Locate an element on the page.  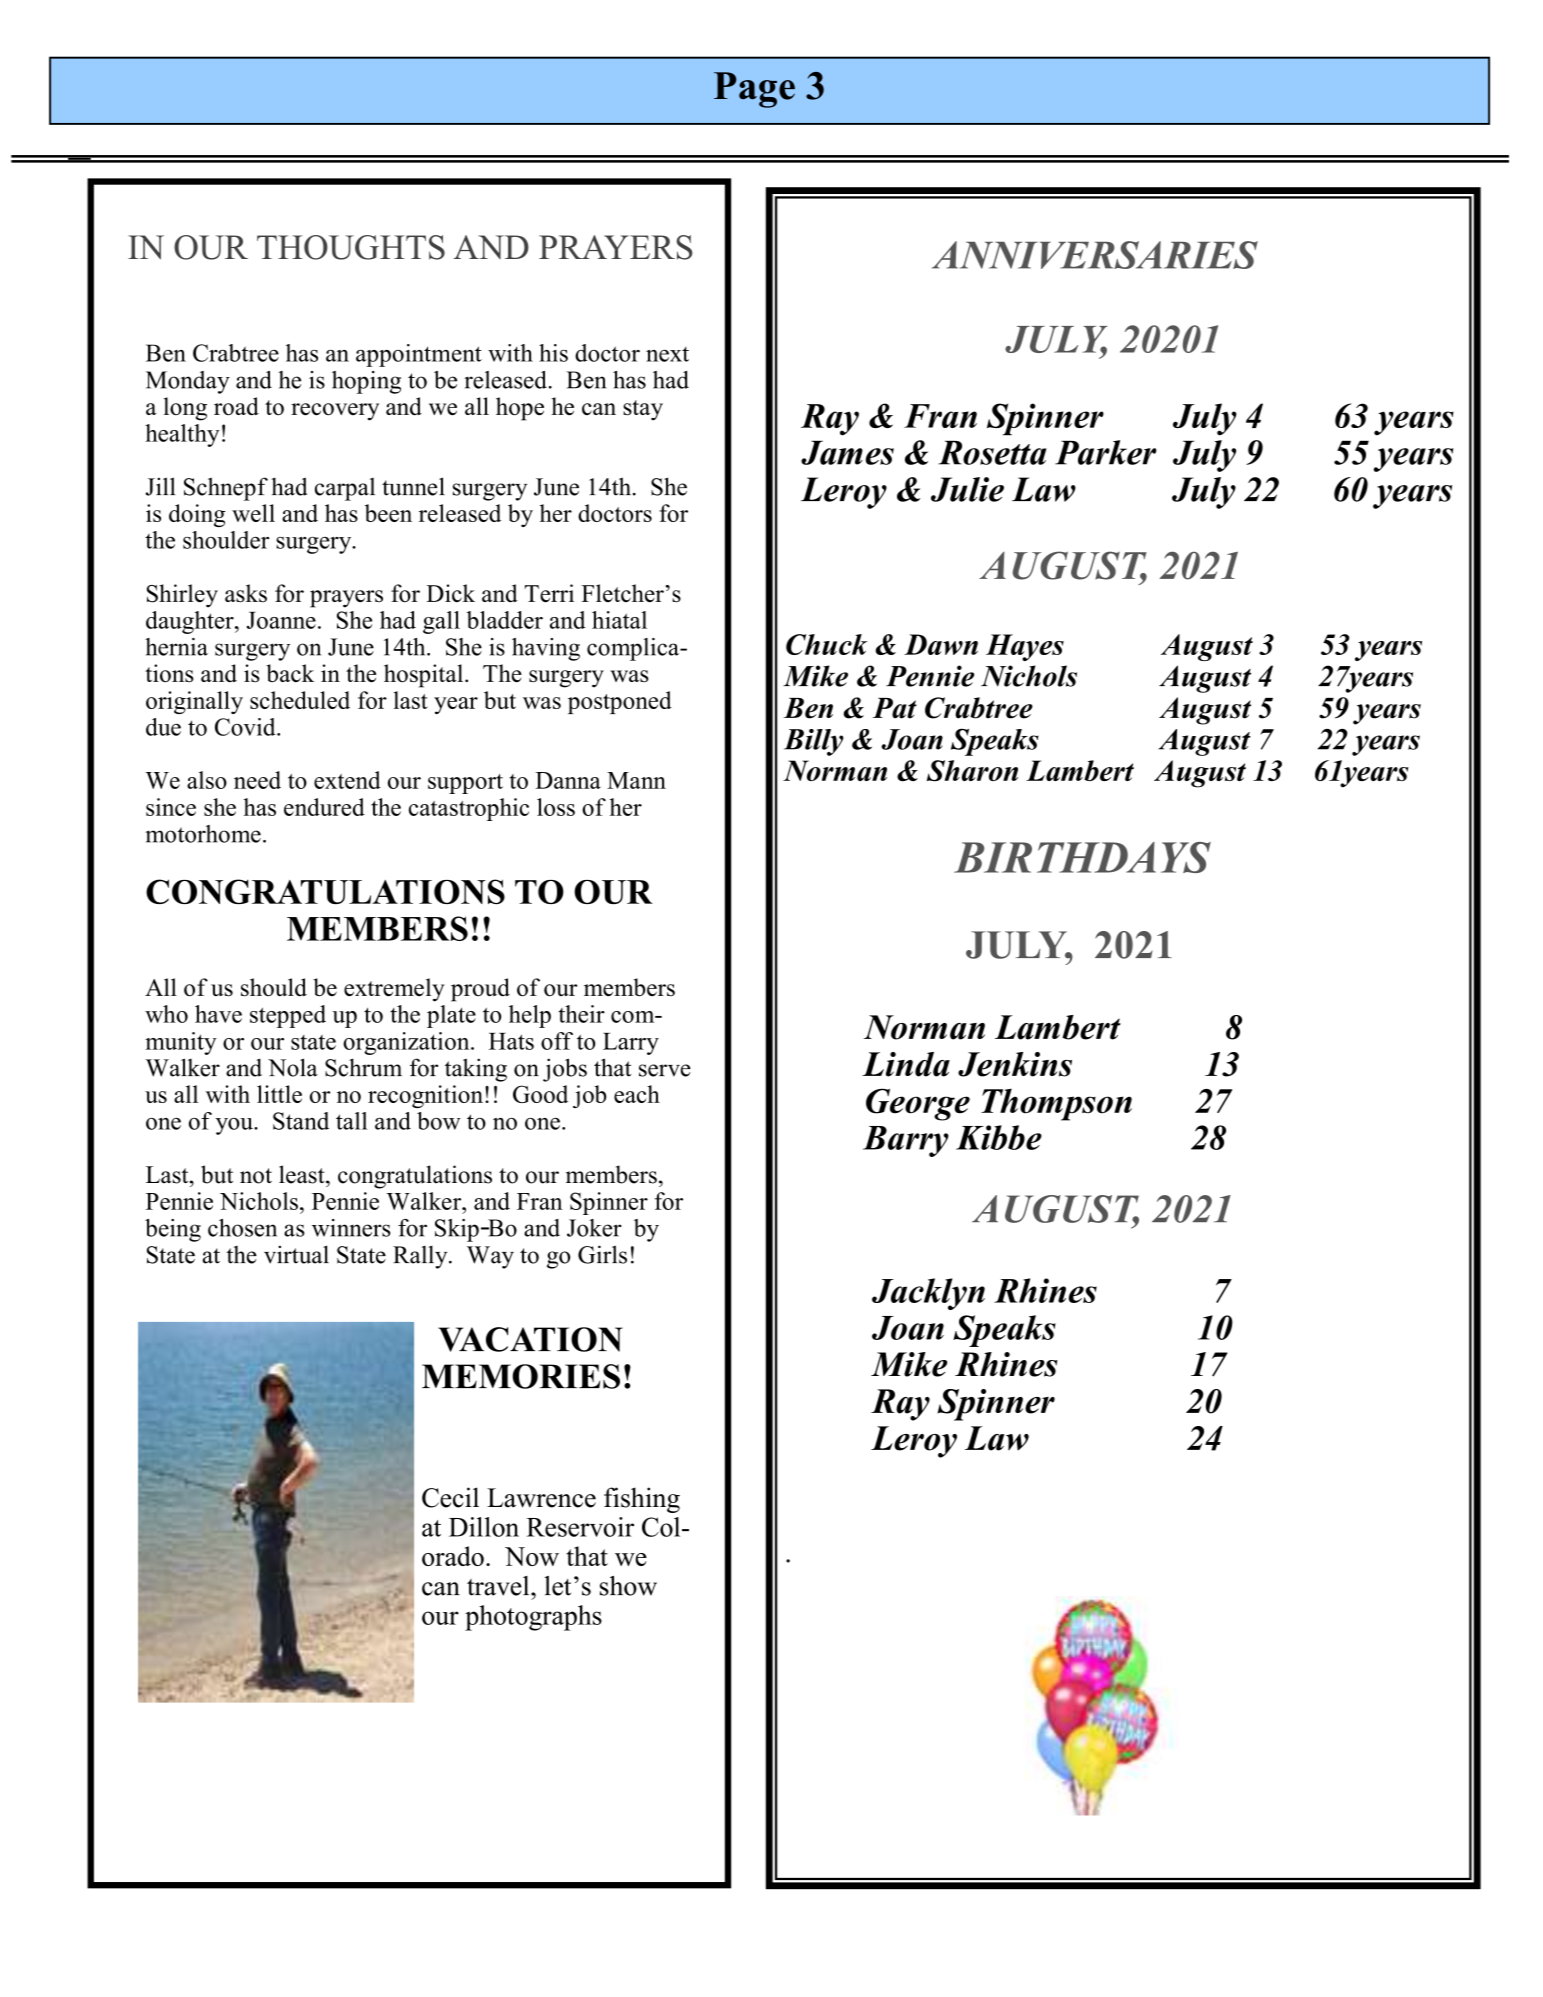
Jacklyn is located at coordinates (928, 1294).
